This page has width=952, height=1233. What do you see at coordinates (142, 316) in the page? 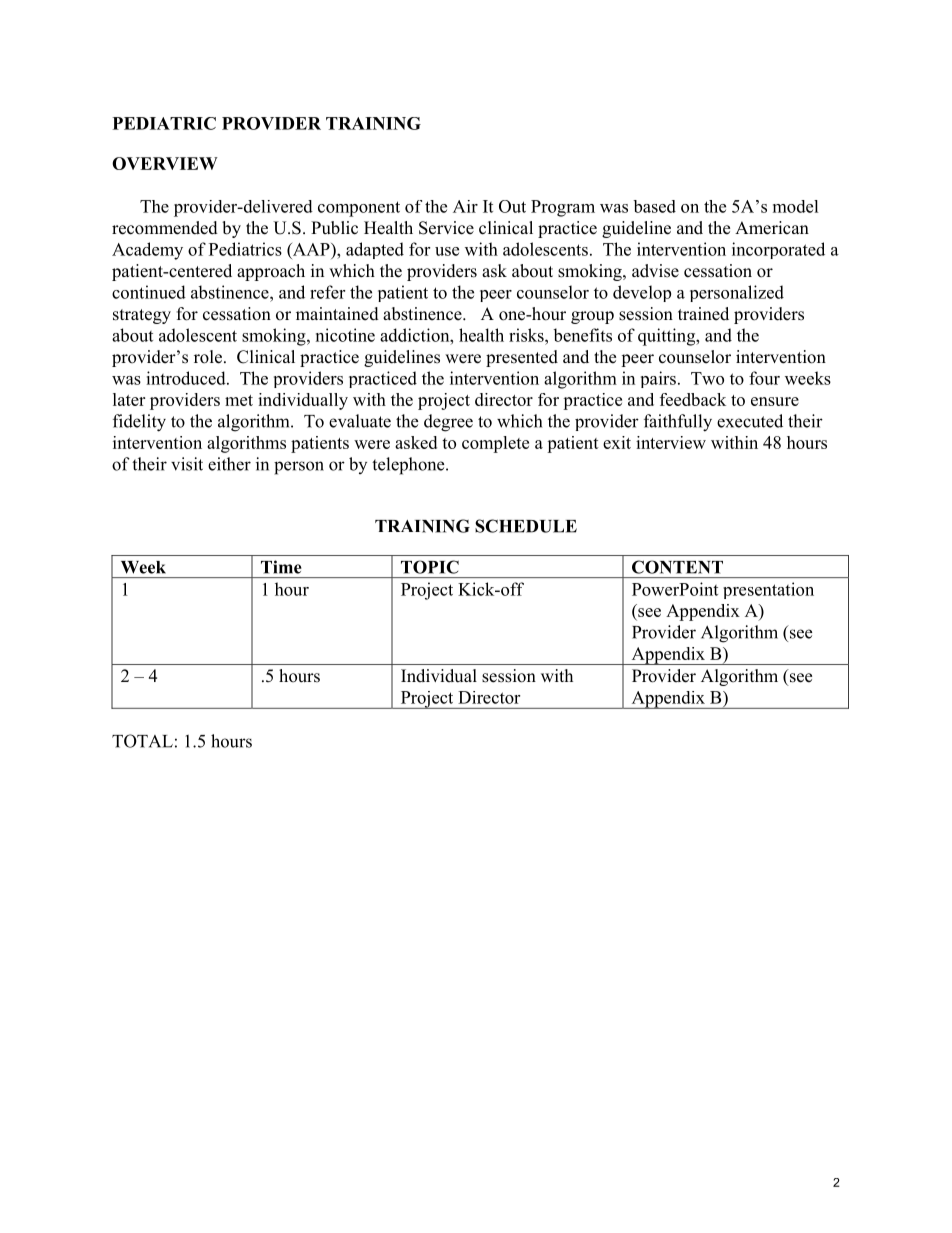
I see `strategy` at bounding box center [142, 316].
